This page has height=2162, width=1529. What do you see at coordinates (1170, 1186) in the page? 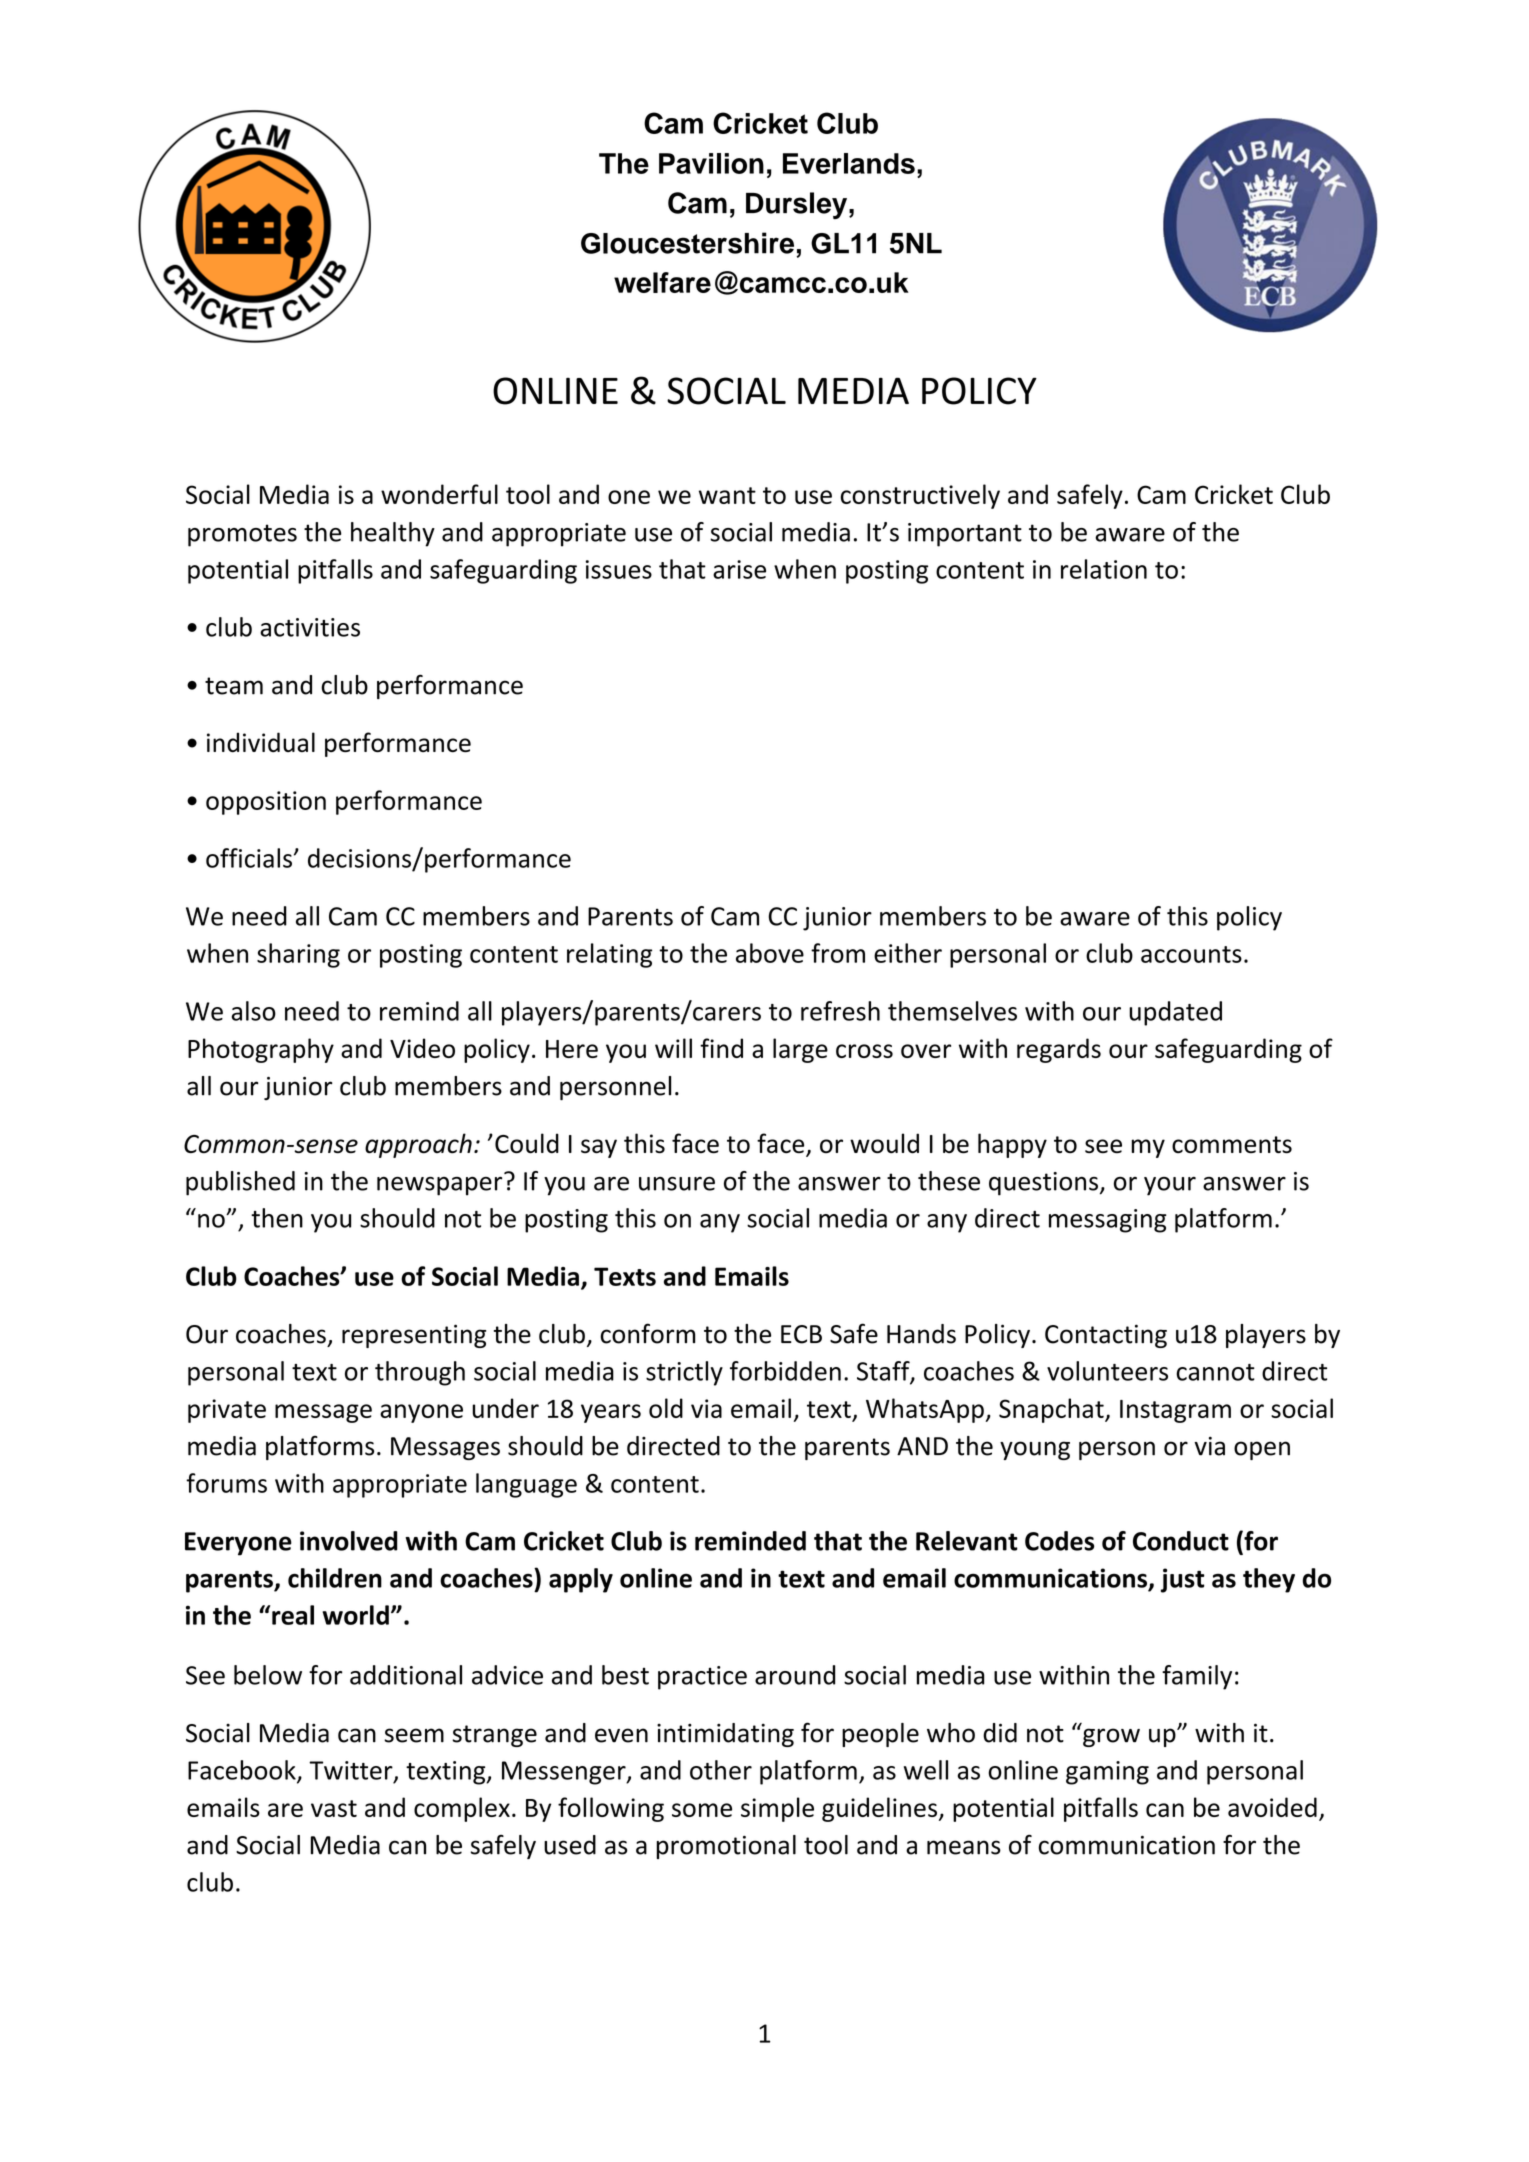
I see `your` at bounding box center [1170, 1186].
